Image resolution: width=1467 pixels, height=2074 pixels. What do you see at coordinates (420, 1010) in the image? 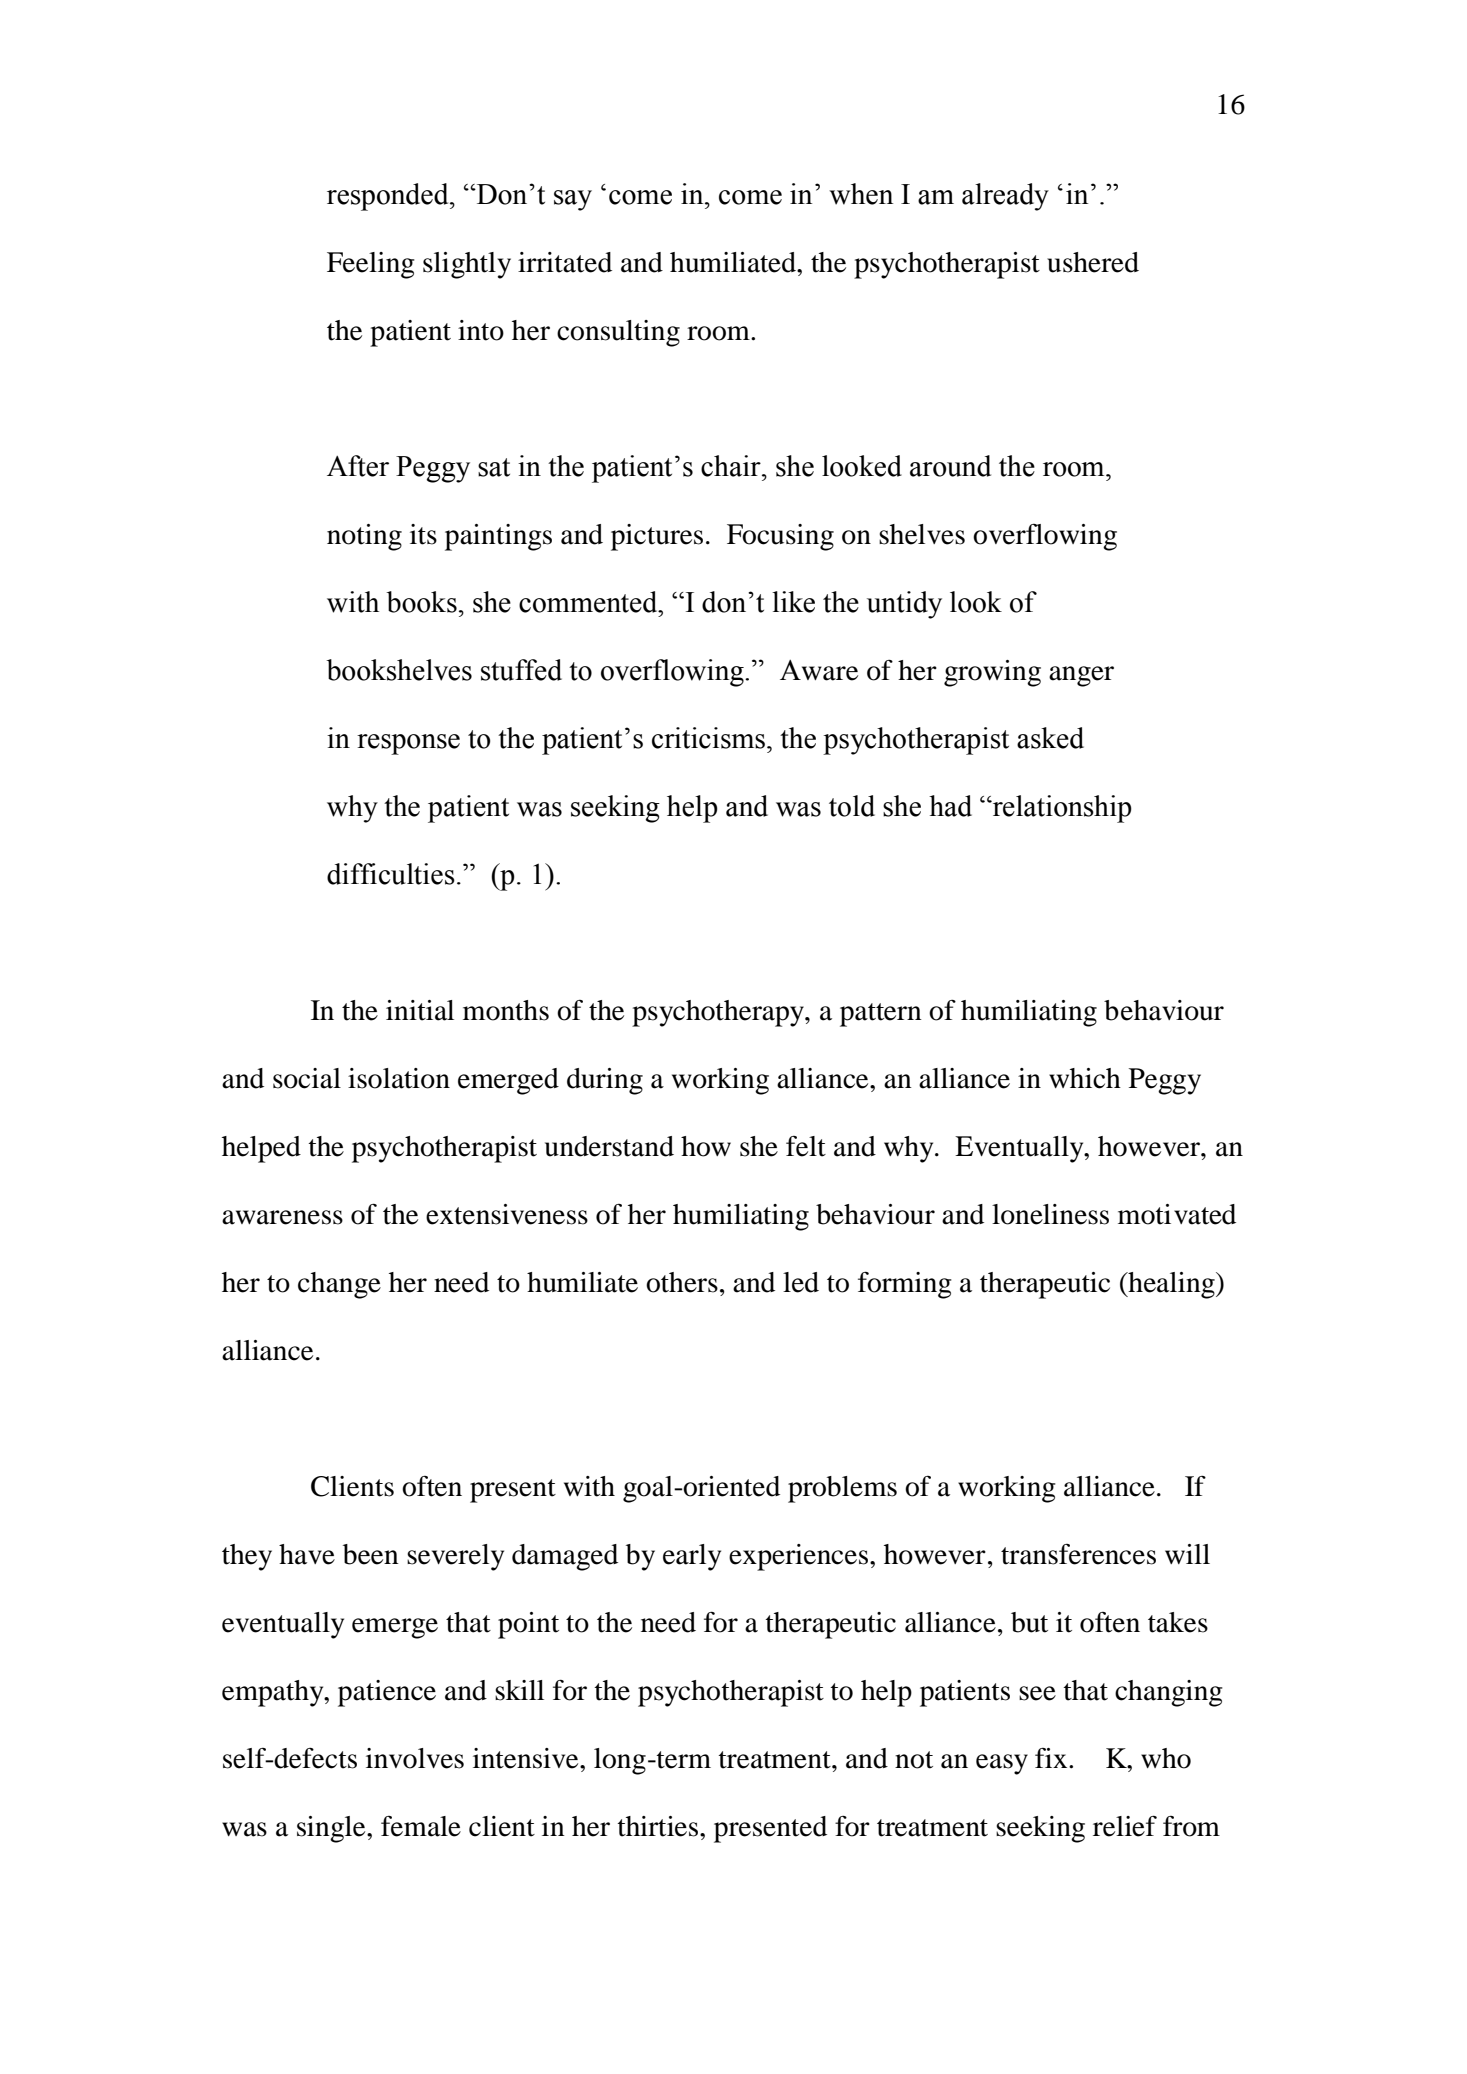
I see `initial` at bounding box center [420, 1010].
